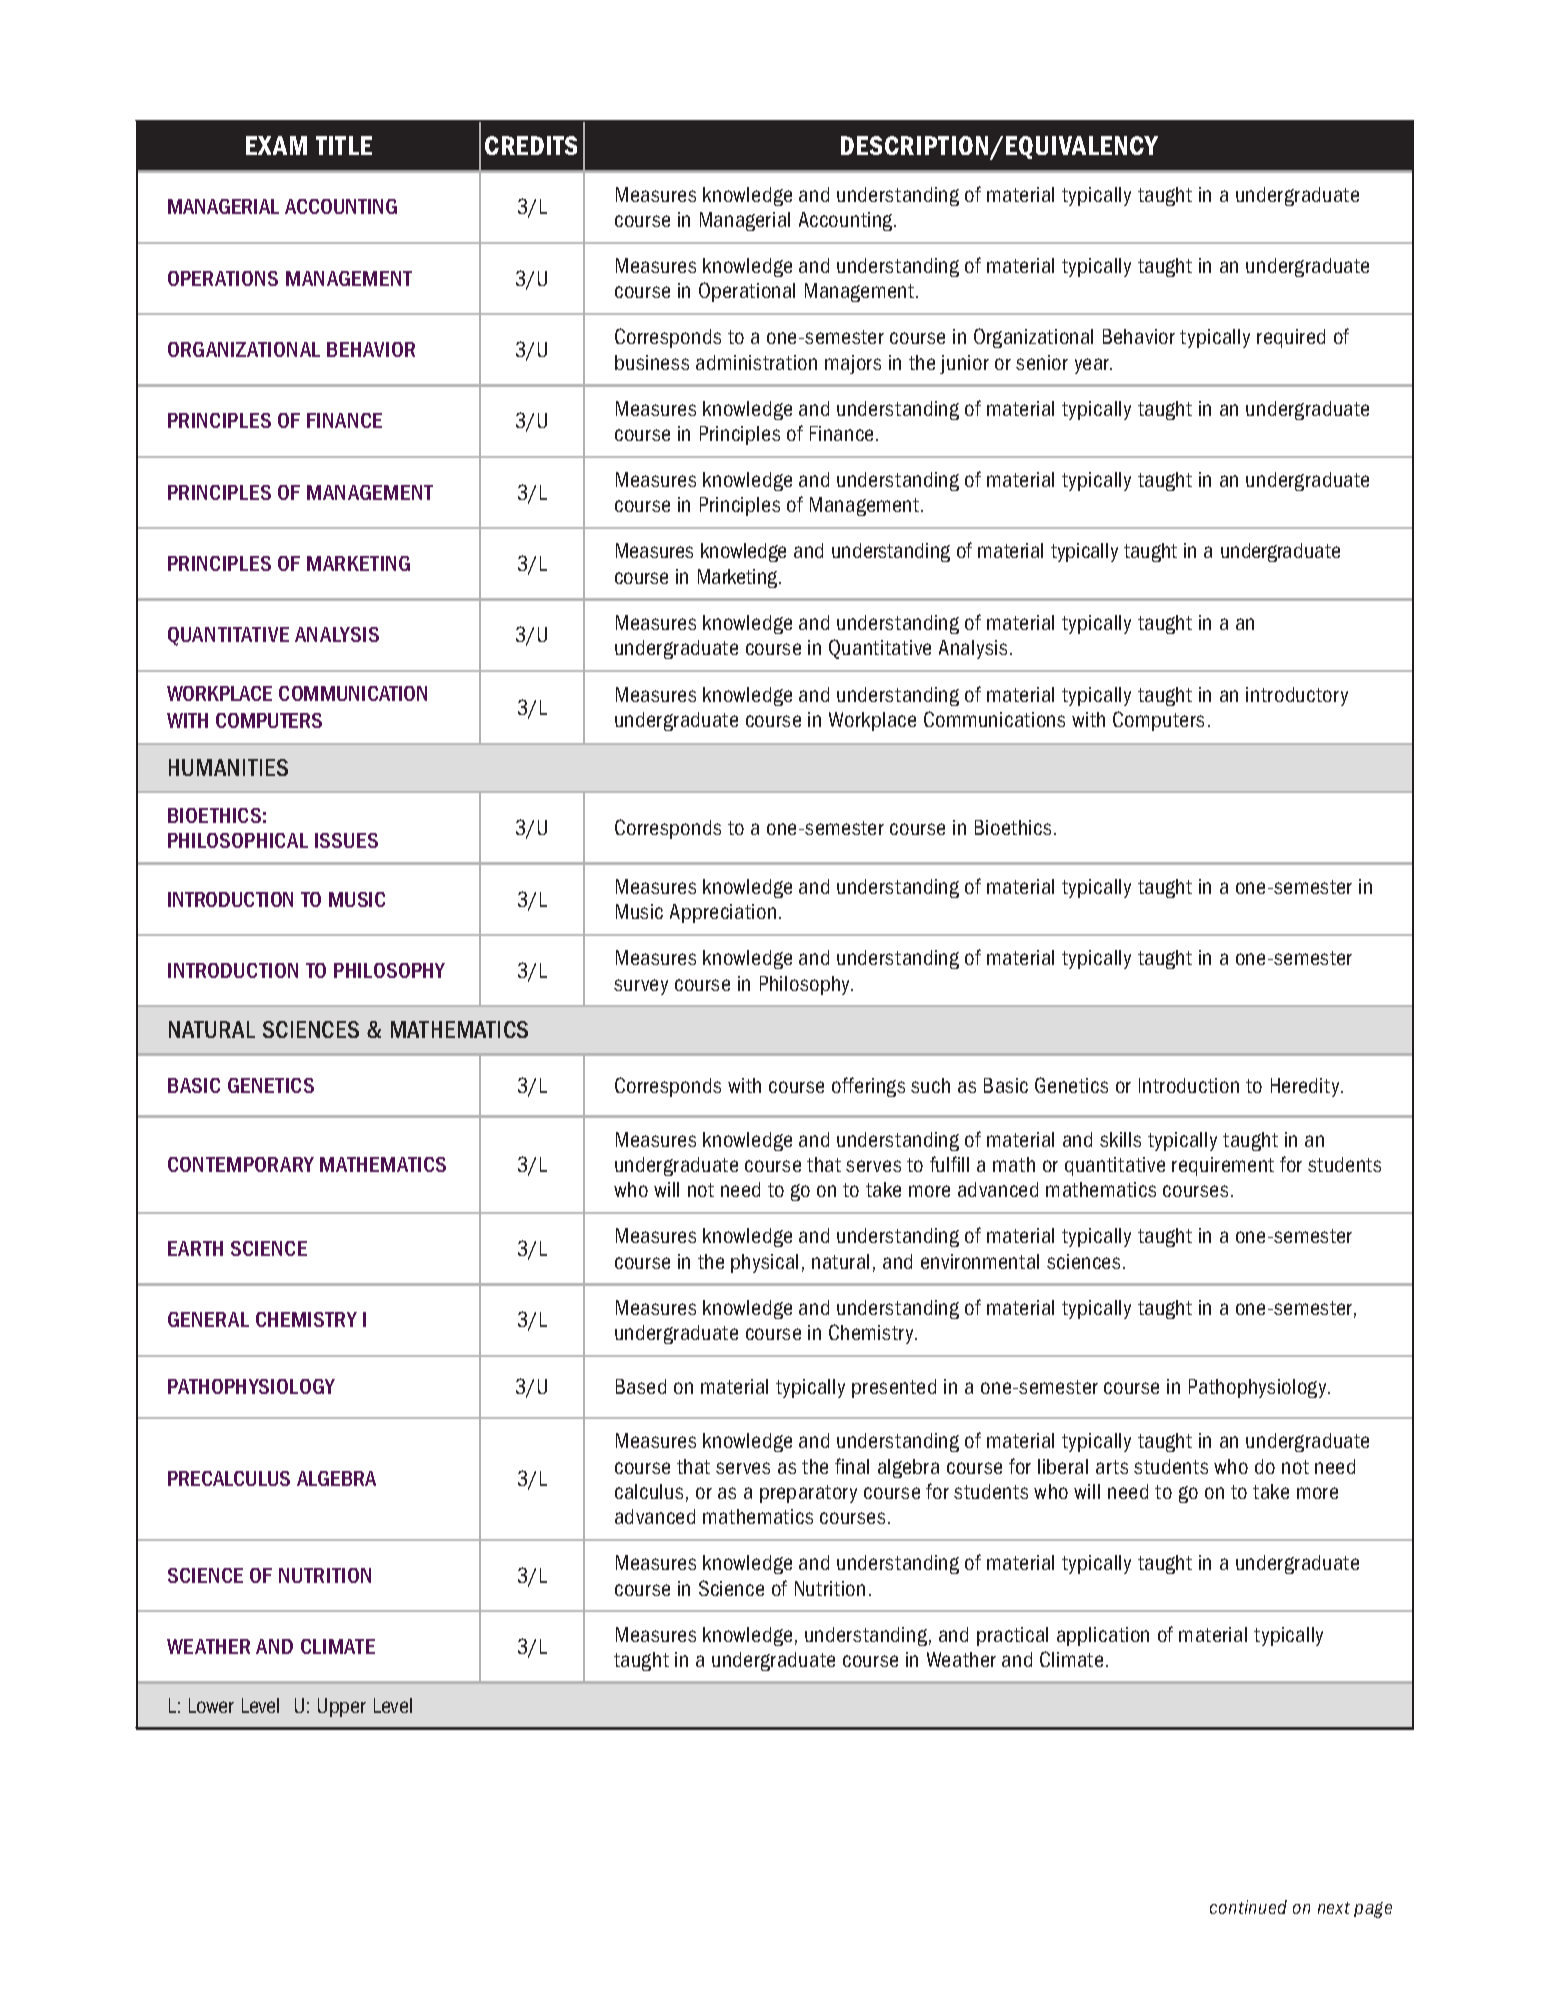 This page has width=1550, height=2005. I want to click on Upper, so click(342, 1707).
